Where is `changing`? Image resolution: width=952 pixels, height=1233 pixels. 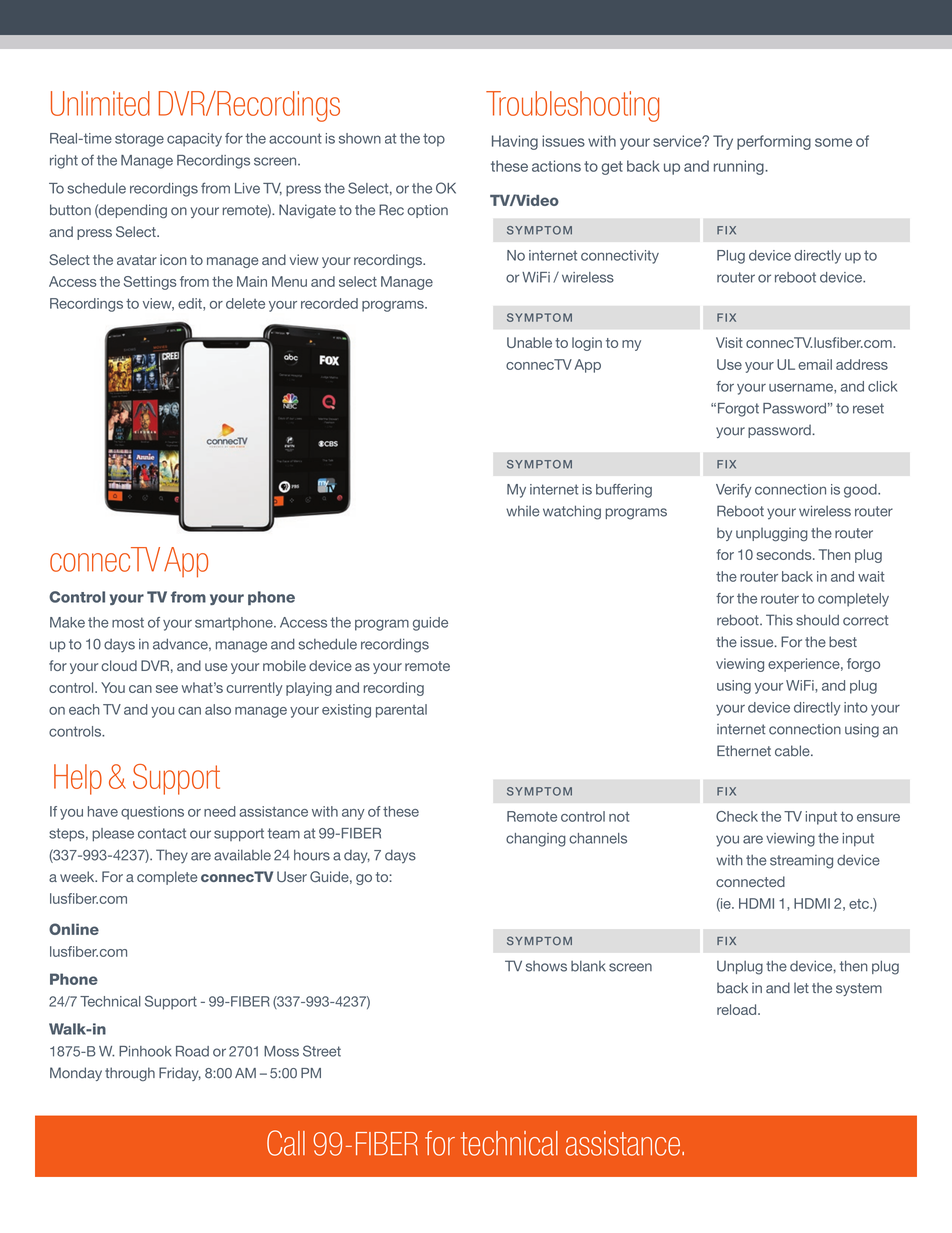 changing is located at coordinates (536, 840).
